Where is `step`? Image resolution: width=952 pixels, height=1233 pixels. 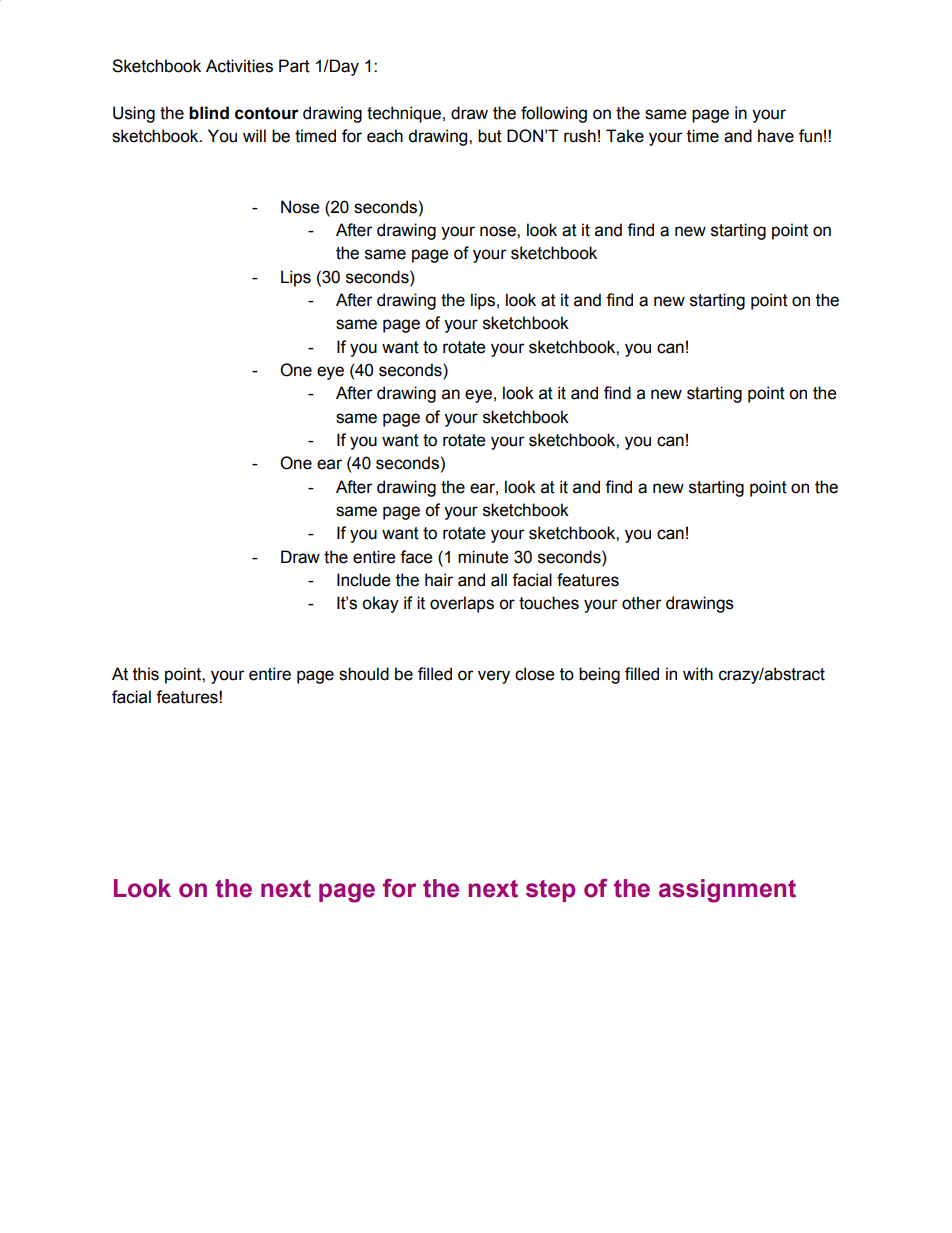
step is located at coordinates (550, 891).
